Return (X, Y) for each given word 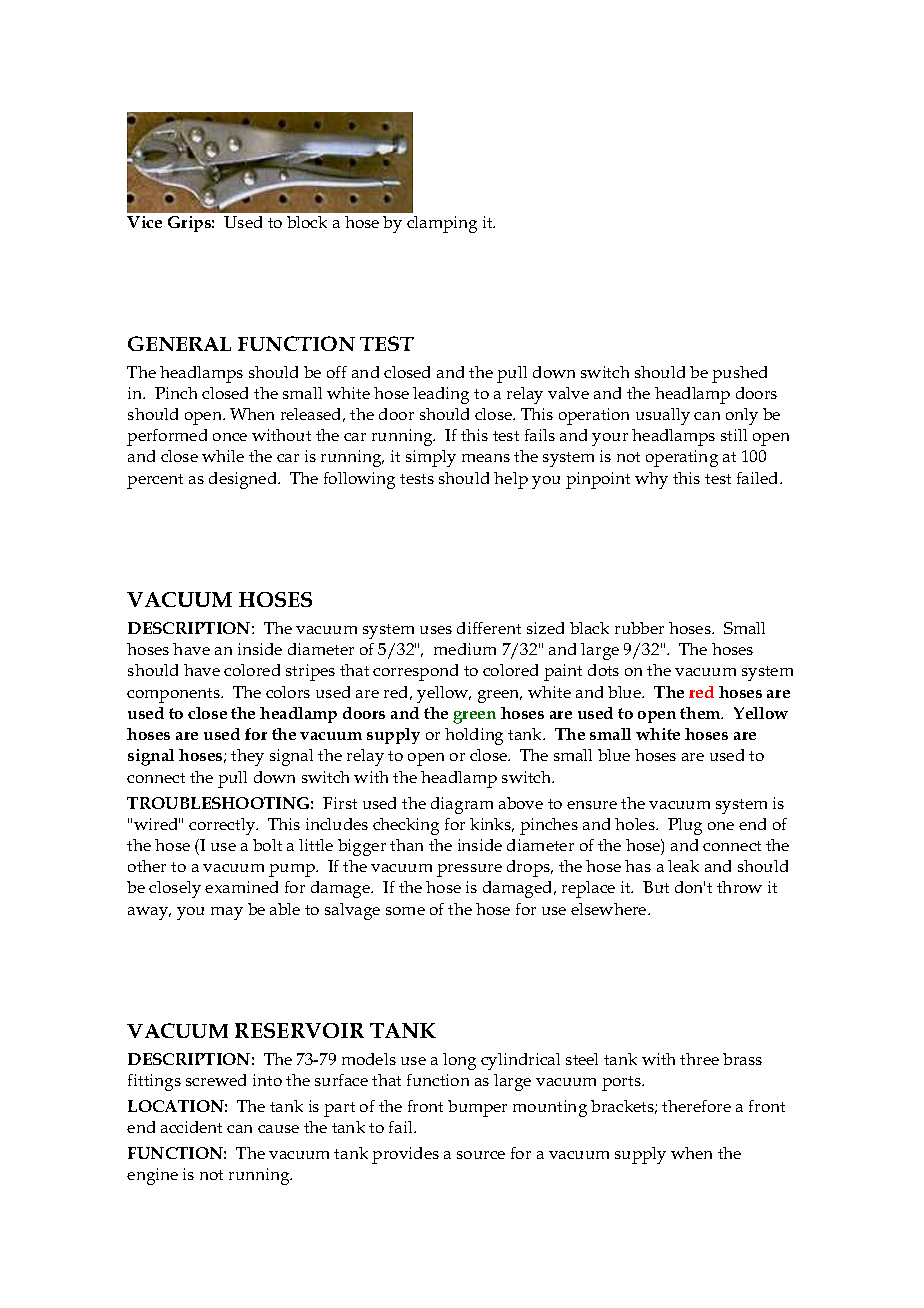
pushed (739, 374)
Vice (144, 222)
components (174, 695)
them (701, 713)
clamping (442, 224)
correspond (415, 672)
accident (191, 1127)
